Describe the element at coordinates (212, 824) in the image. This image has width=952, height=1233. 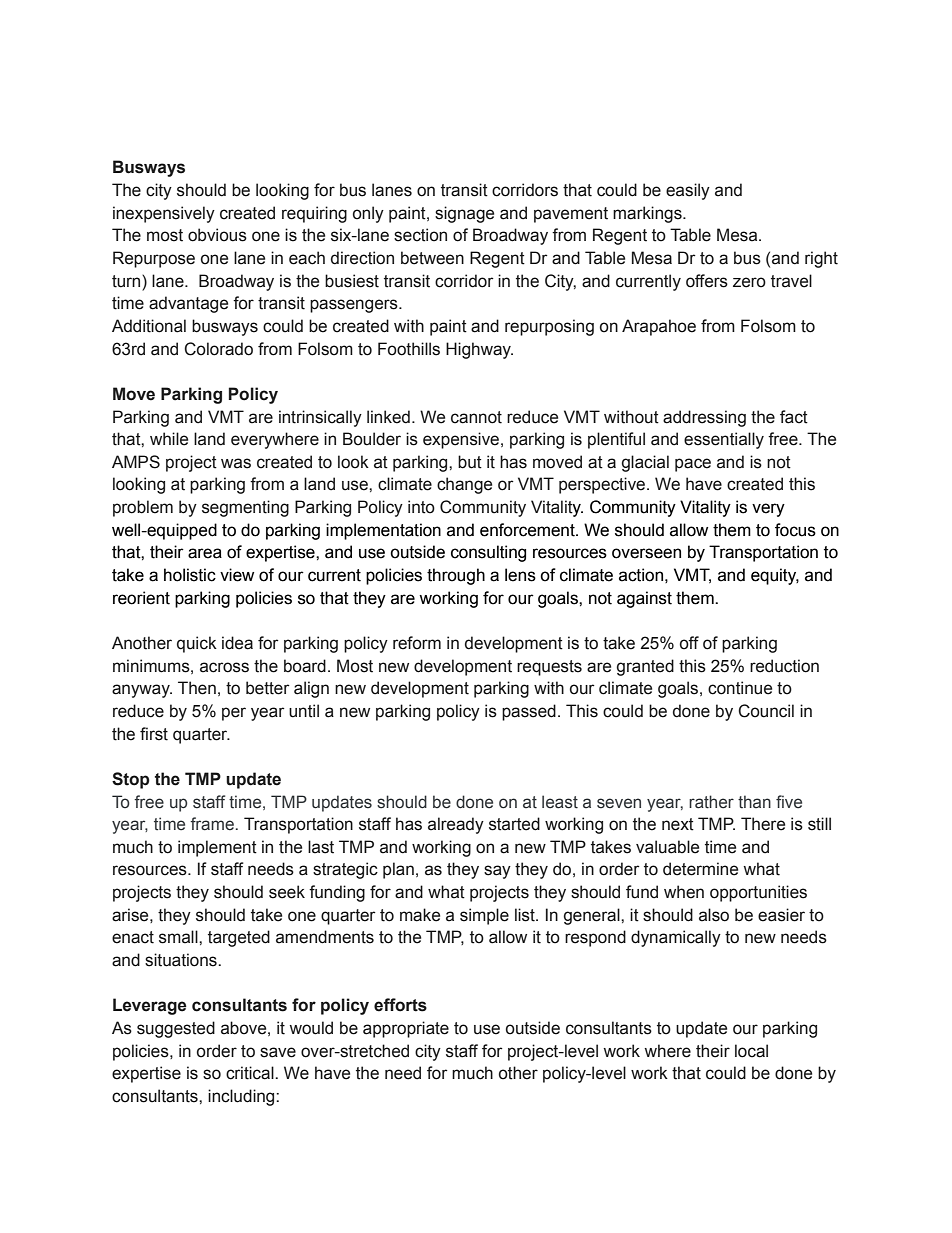
I see `frame` at that location.
